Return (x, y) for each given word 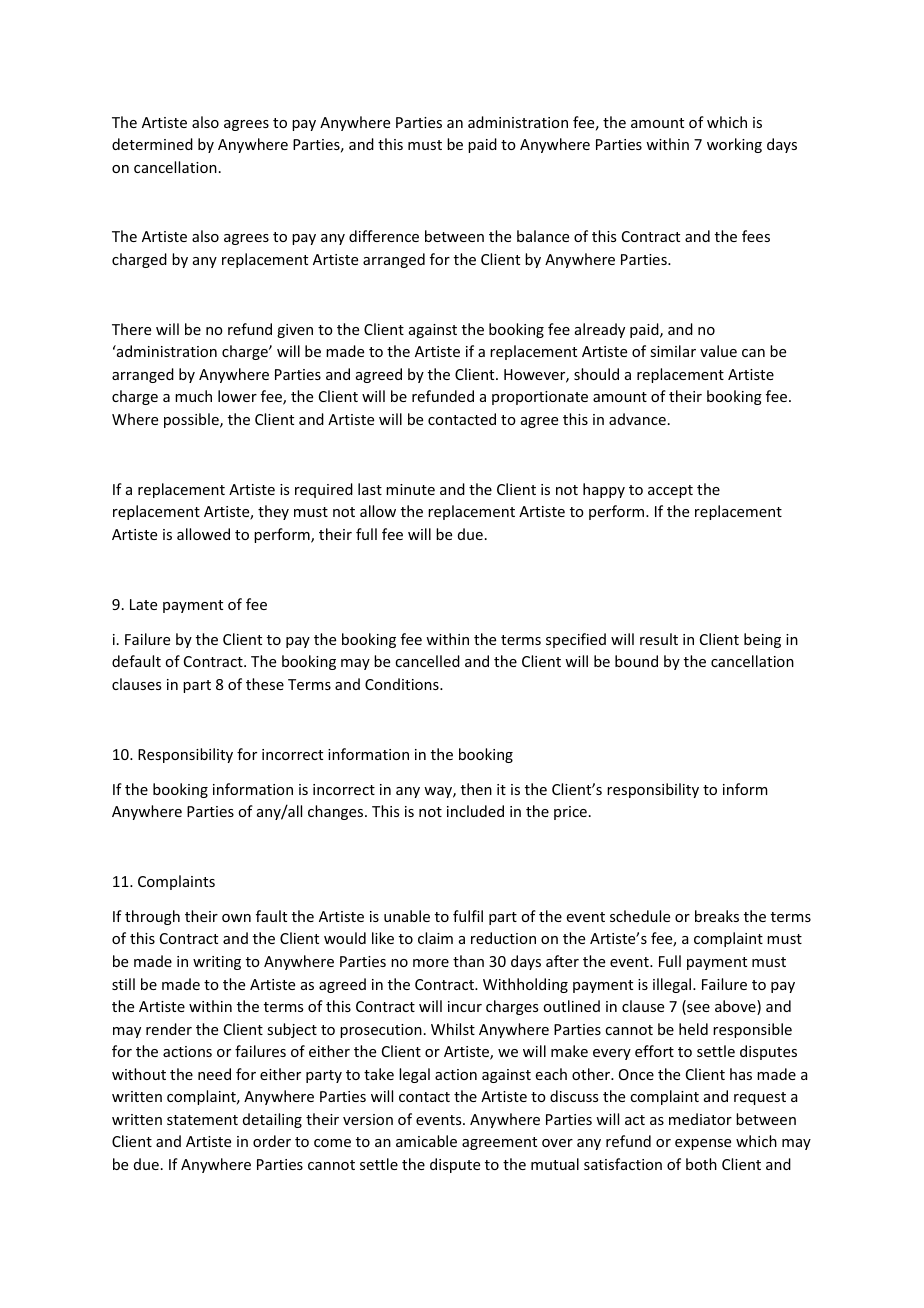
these (265, 684)
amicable (426, 1141)
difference (384, 236)
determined (152, 144)
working (734, 145)
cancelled (427, 661)
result (659, 639)
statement (202, 1120)
